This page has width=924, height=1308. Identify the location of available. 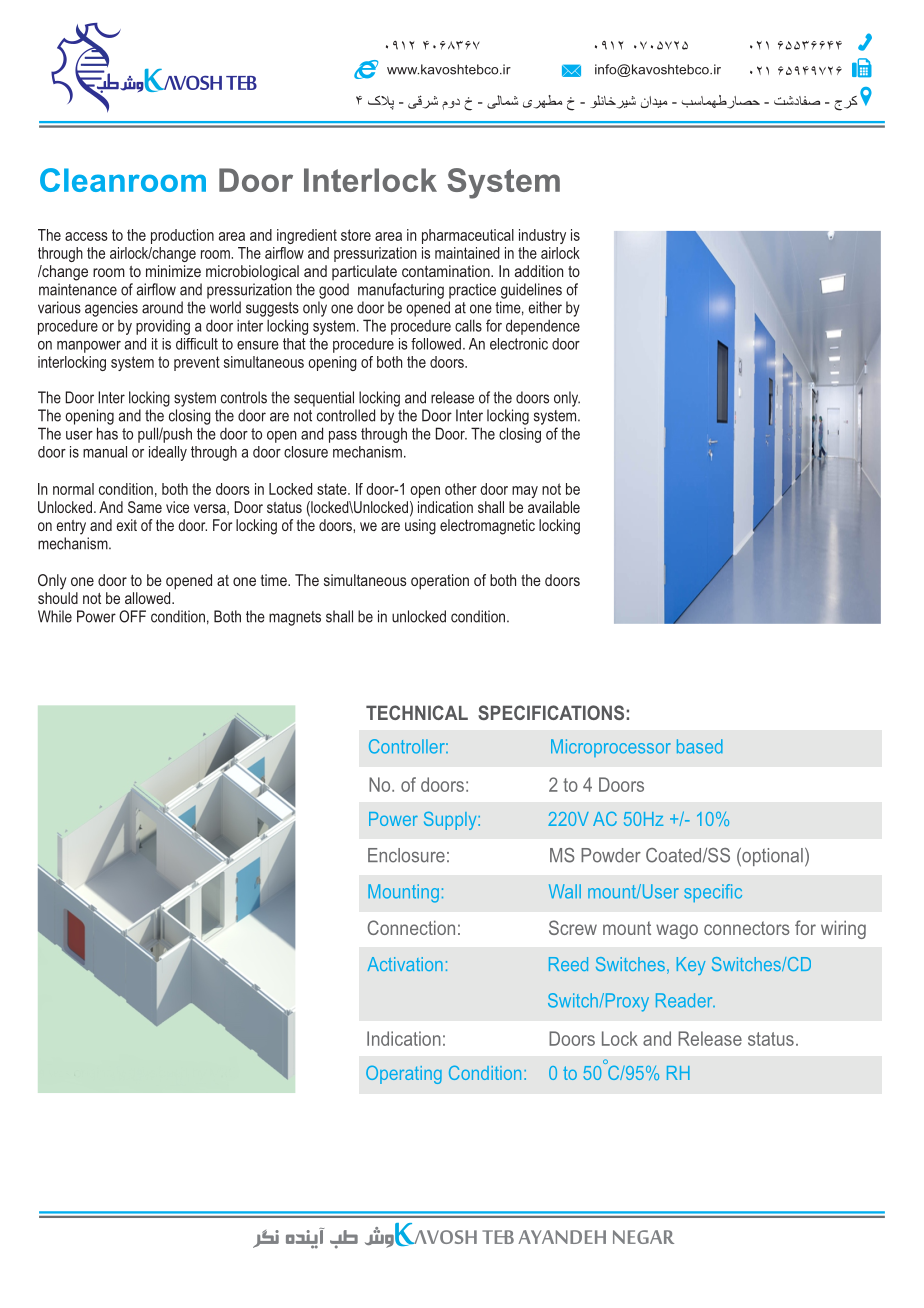
(554, 507).
